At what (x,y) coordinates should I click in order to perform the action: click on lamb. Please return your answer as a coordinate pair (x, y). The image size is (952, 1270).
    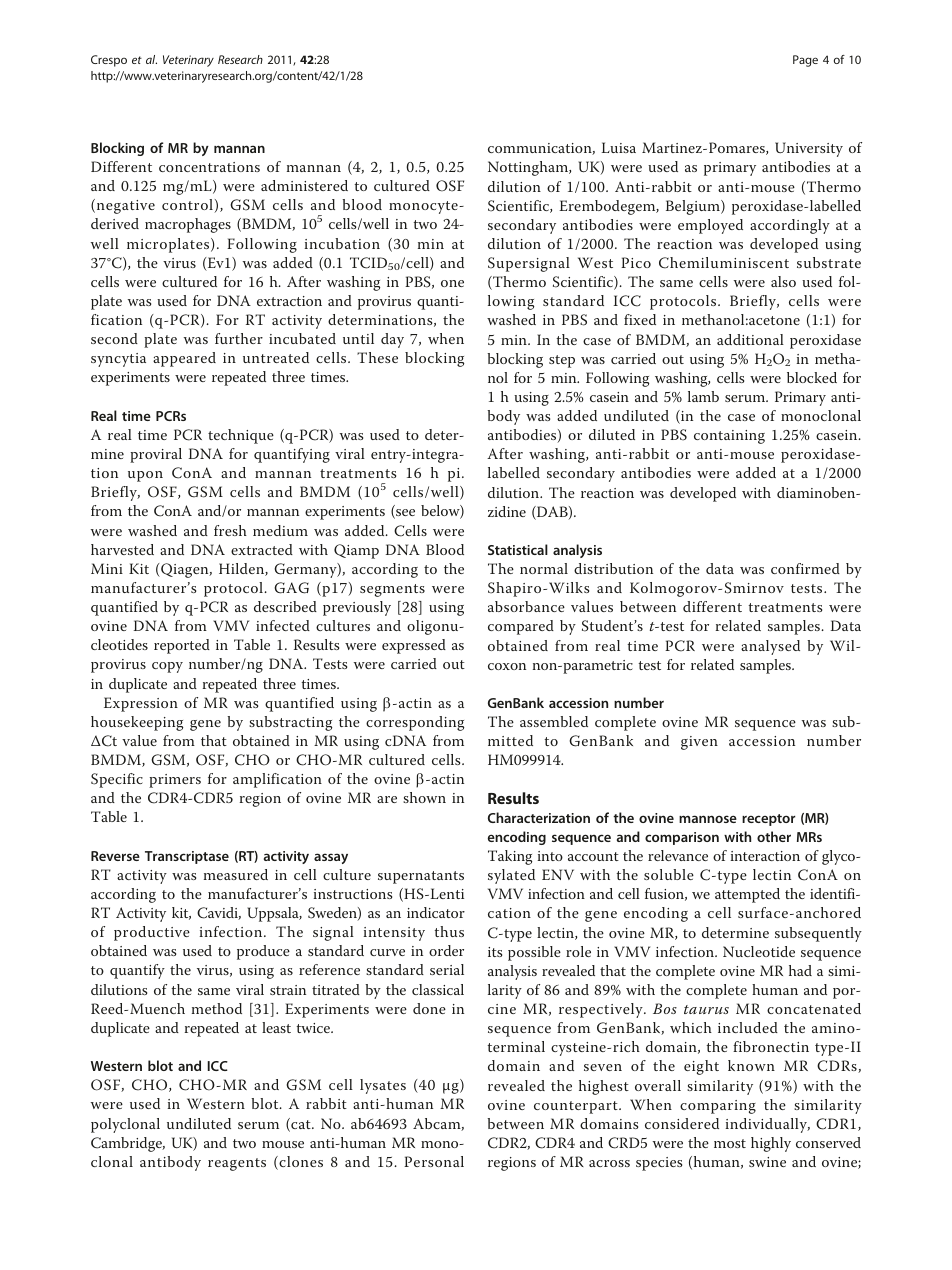
    Looking at the image, I should click on (703, 396).
